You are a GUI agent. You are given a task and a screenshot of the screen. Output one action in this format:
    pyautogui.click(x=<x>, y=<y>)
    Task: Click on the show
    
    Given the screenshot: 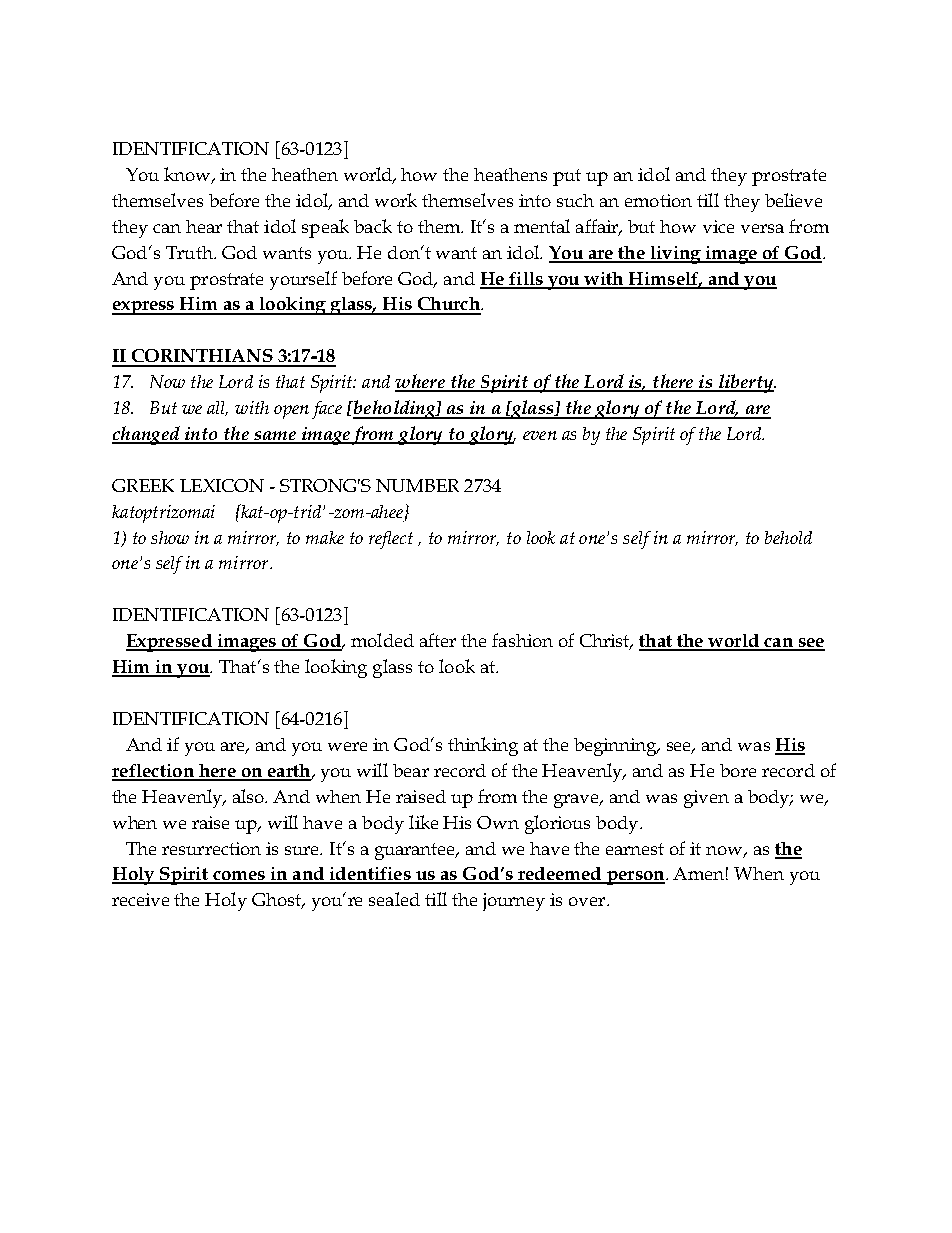 What is the action you would take?
    pyautogui.click(x=170, y=537)
